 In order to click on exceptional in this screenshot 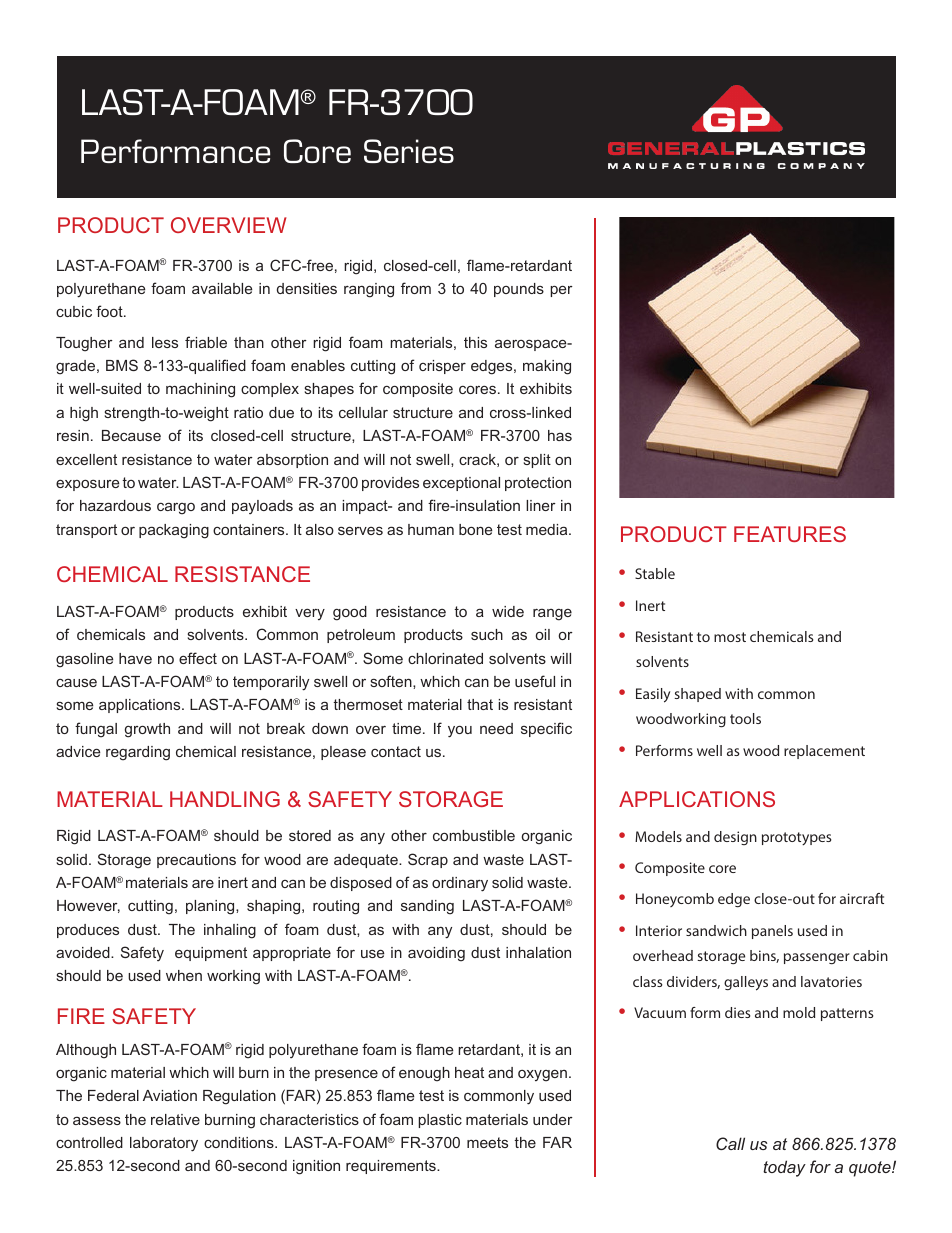, I will do `click(461, 484)`.
